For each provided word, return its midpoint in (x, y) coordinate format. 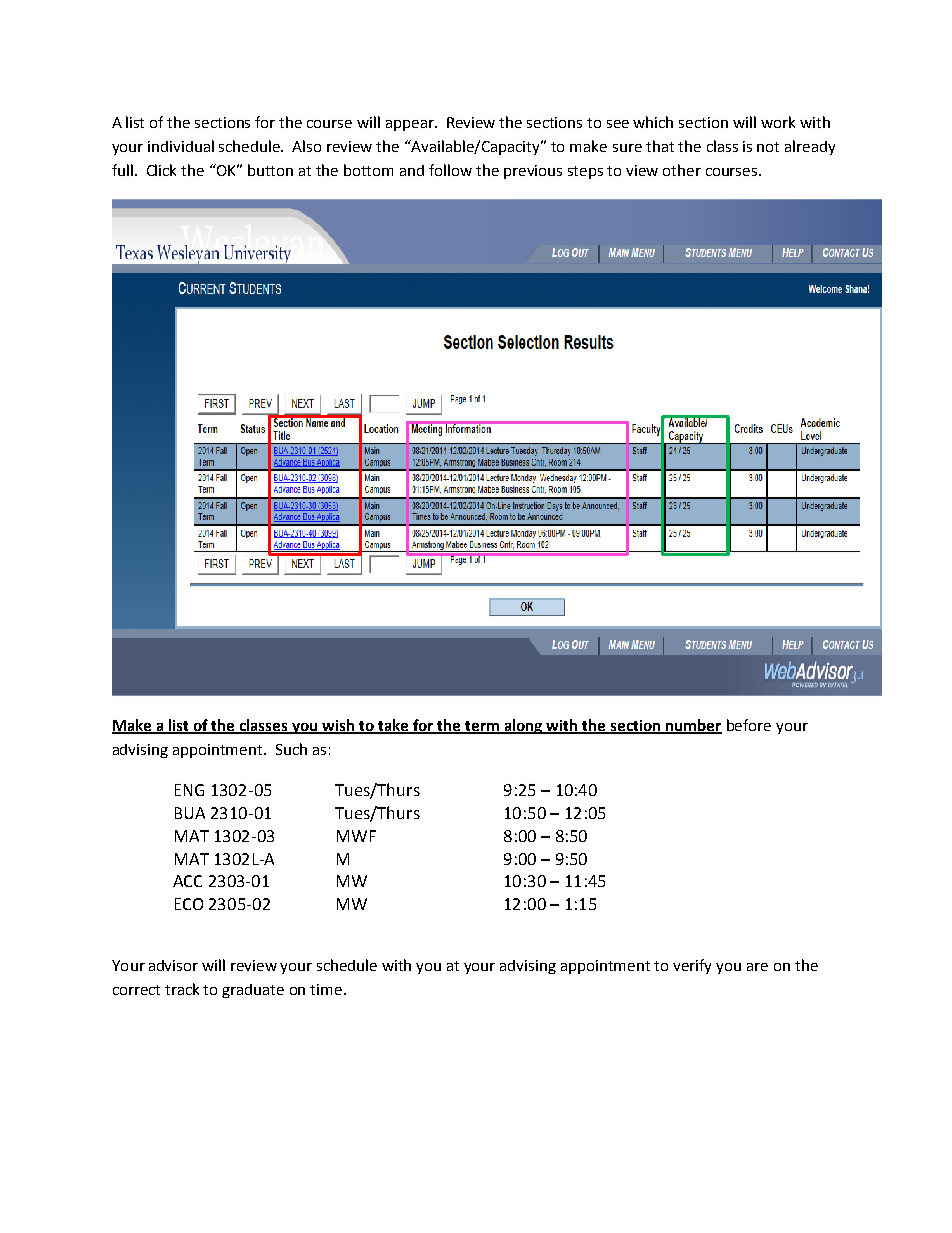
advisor (173, 965)
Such (291, 749)
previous (533, 172)
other (682, 170)
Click (161, 170)
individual (181, 146)
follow (450, 170)
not (768, 147)
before (749, 725)
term (482, 727)
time (327, 989)
